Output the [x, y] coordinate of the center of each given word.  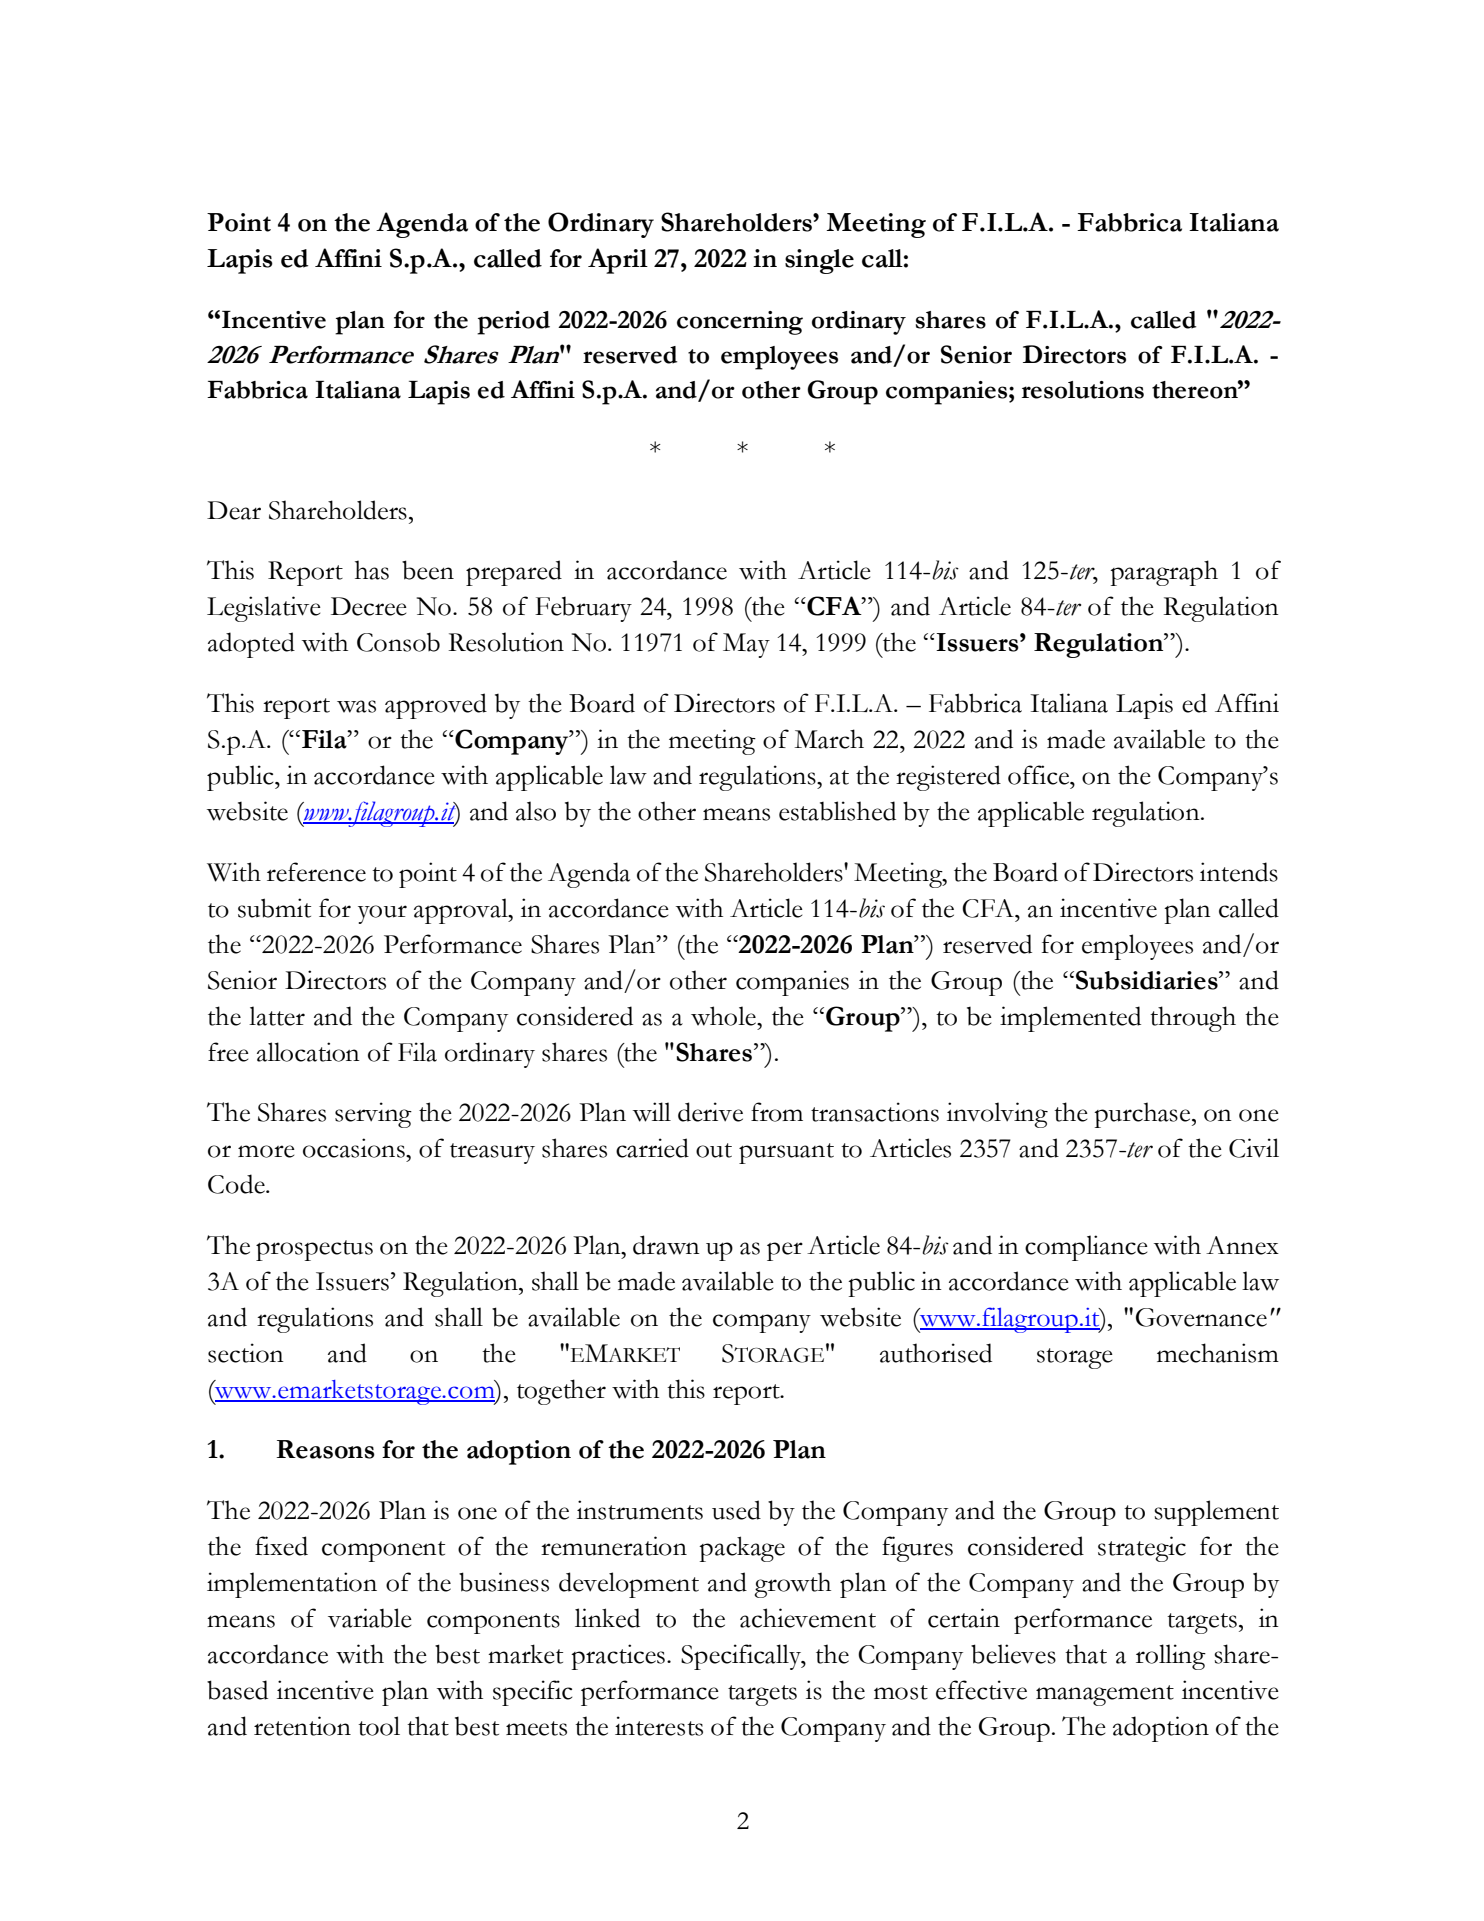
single [819, 261]
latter [277, 1016]
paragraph [1164, 573]
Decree [369, 606]
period [513, 323]
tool [379, 1726]
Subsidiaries [1148, 980]
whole [724, 1016]
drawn [666, 1245]
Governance [1201, 1317]
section [246, 1353]
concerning [740, 323]
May [746, 645]
